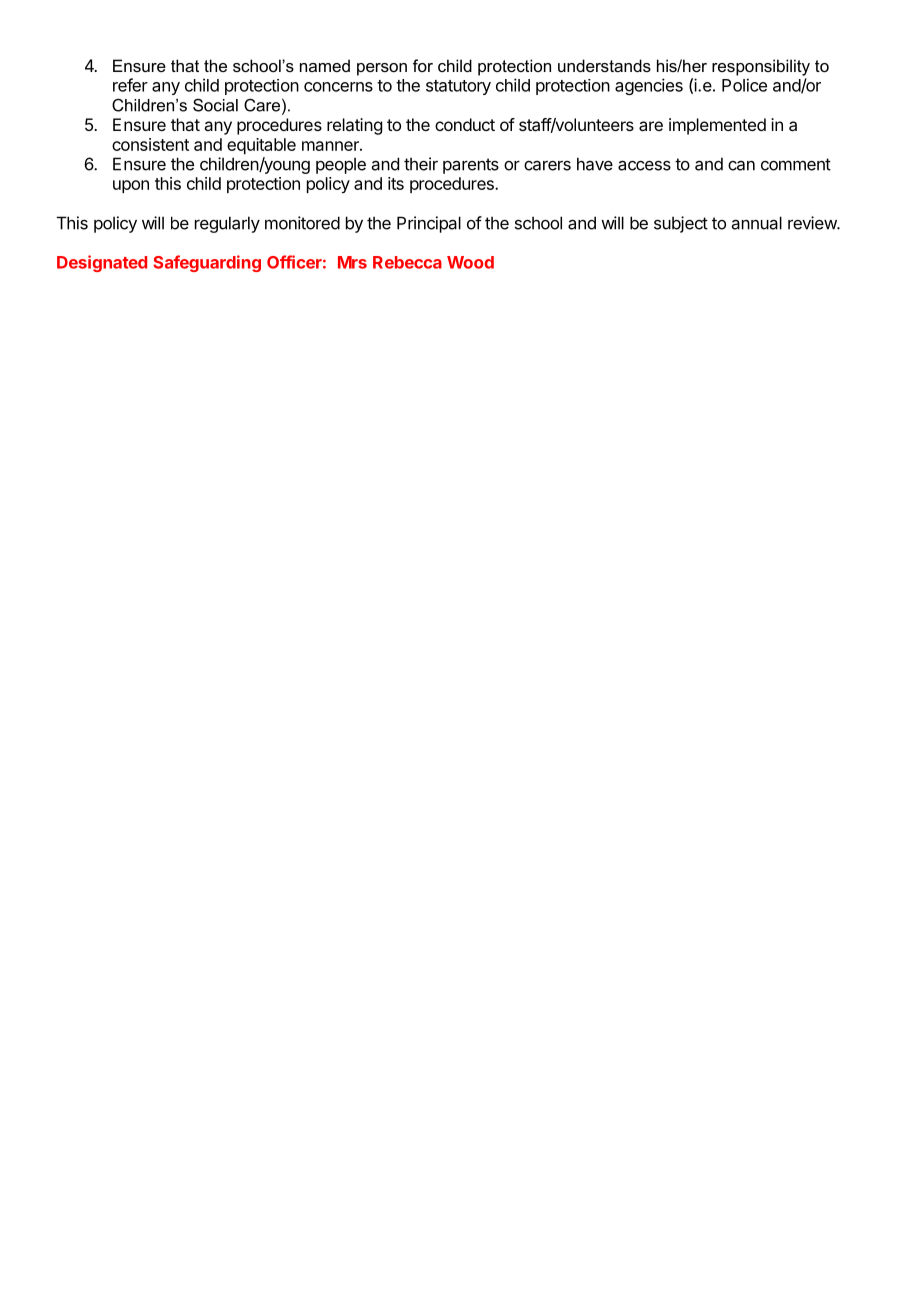 This page has width=924, height=1308. Describe the element at coordinates (131, 186) in the page. I see `upon` at that location.
